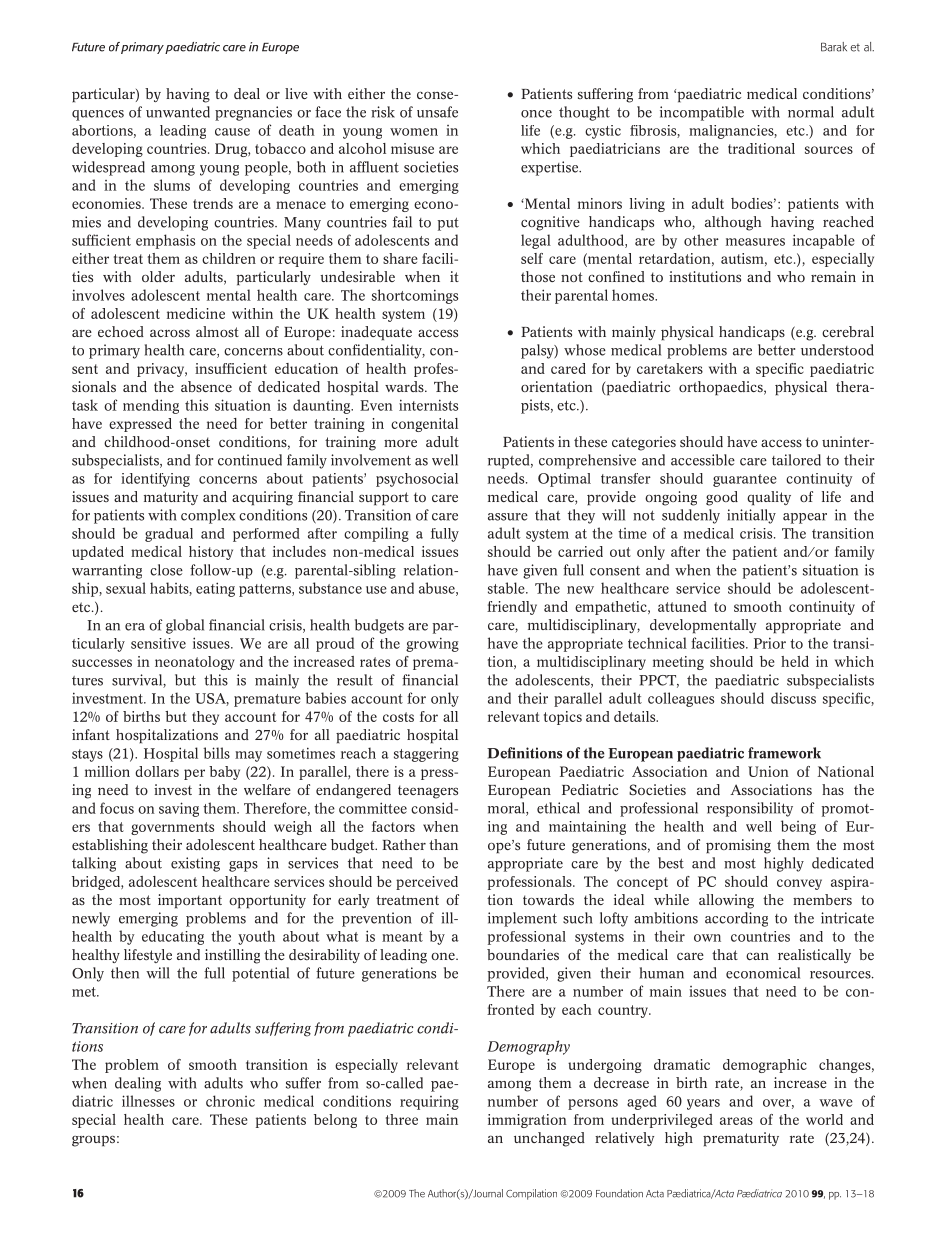 This image has height=1251, width=952. Describe the element at coordinates (230, 1101) in the image. I see `chronic` at that location.
